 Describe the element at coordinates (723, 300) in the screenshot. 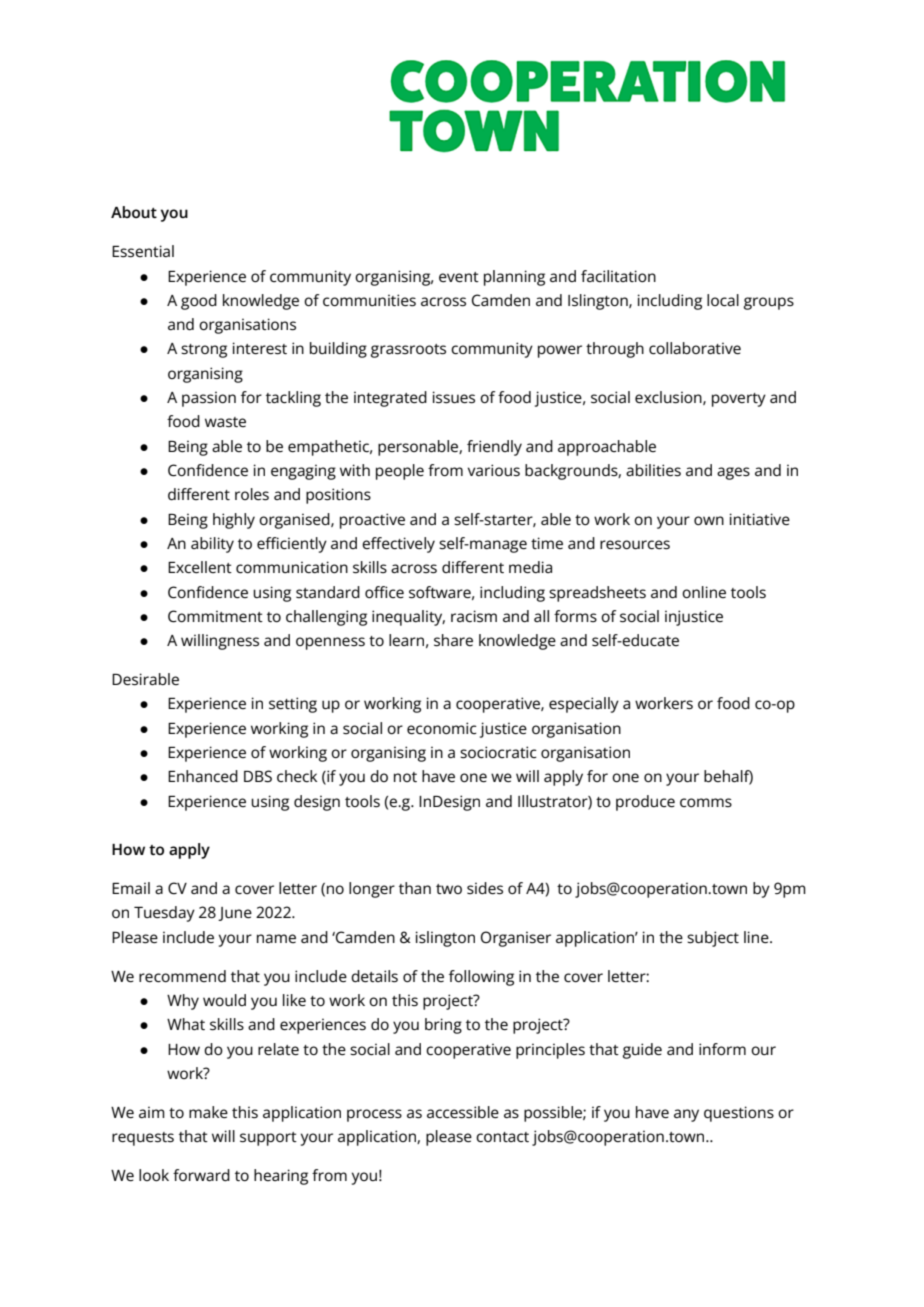

I see `local` at that location.
